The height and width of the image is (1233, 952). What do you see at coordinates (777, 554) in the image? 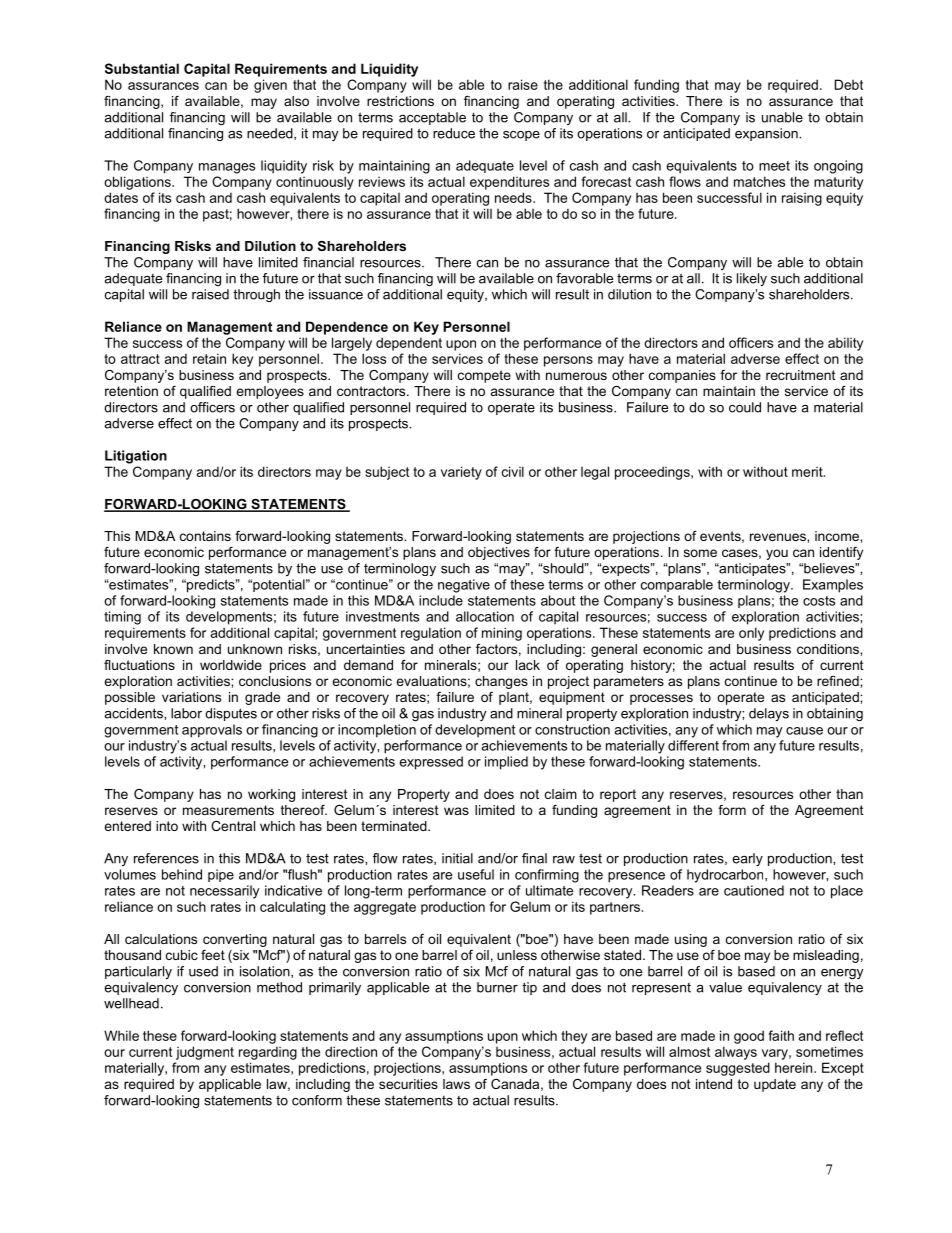
I see `you` at bounding box center [777, 554].
